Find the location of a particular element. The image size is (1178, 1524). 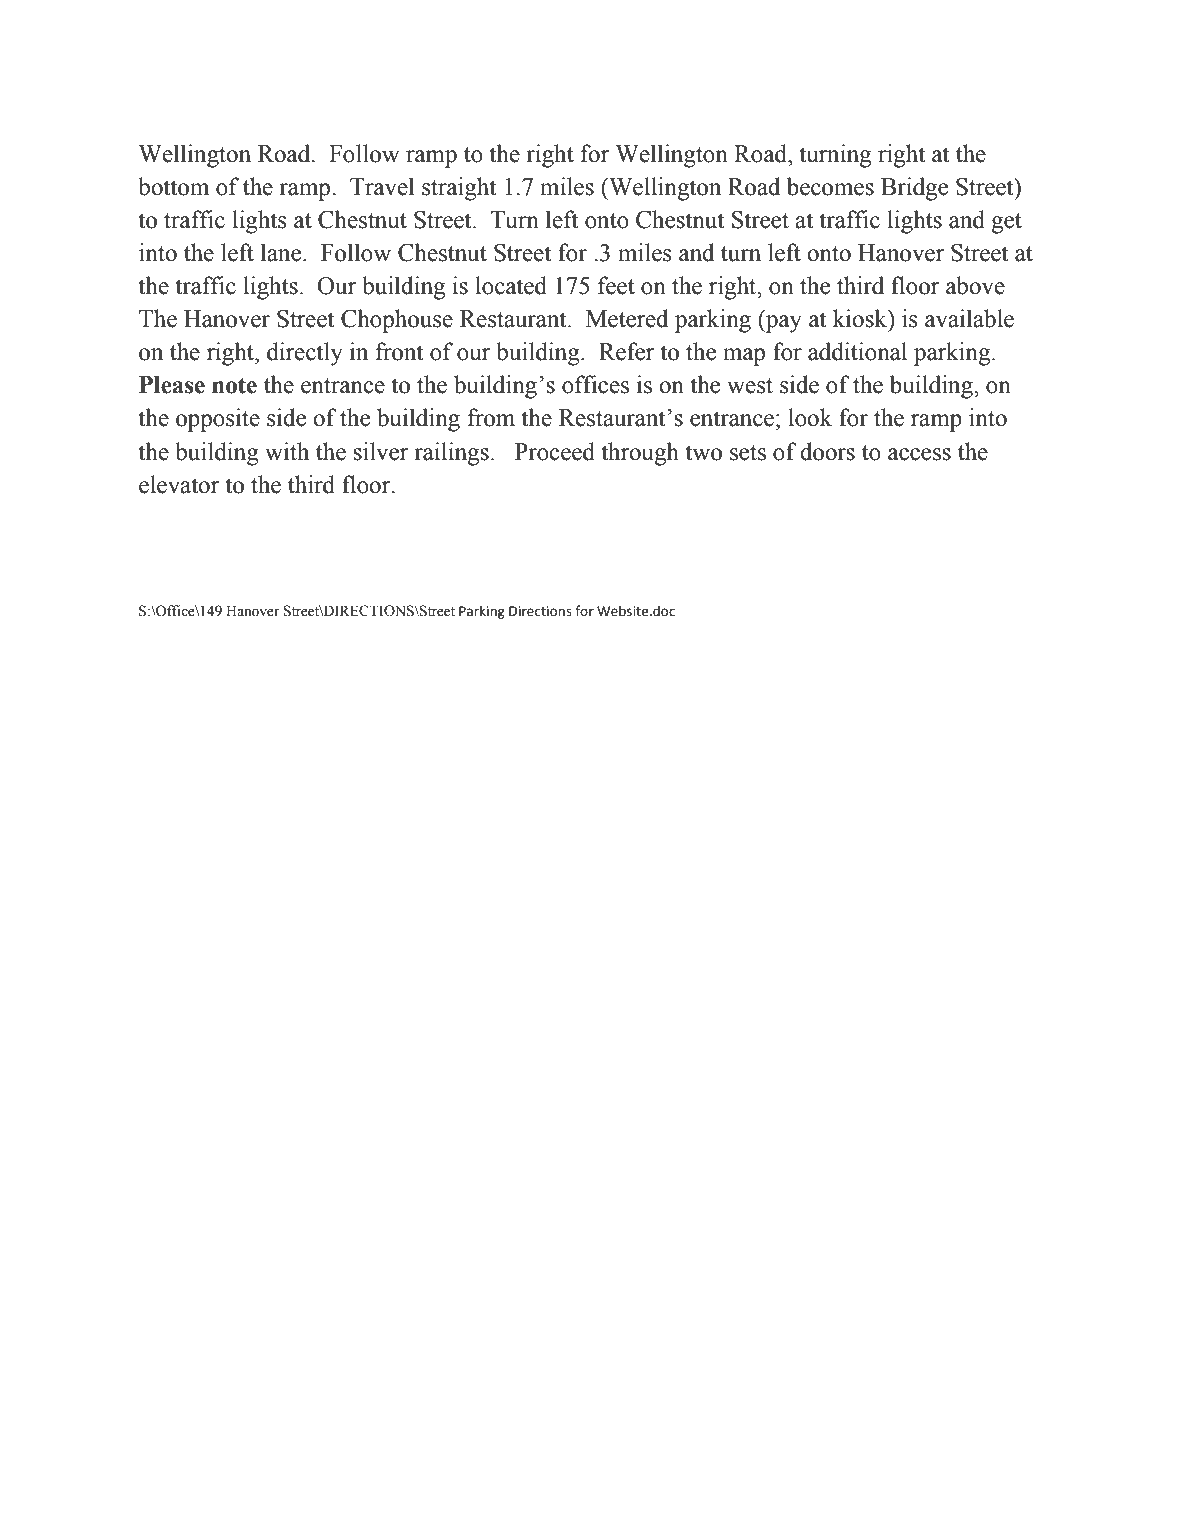

access is located at coordinates (919, 454).
